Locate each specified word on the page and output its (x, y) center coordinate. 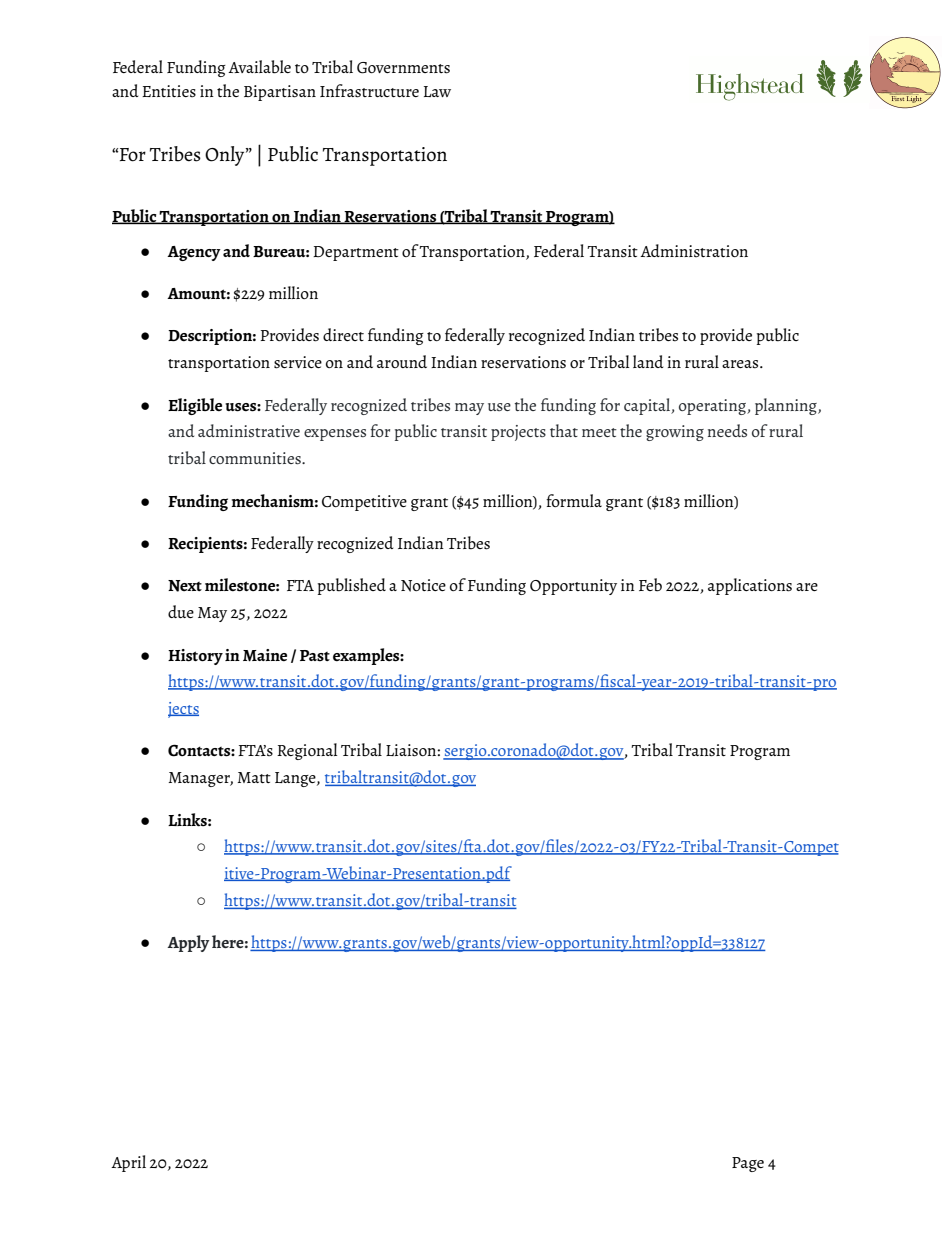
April (128, 1163)
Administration (694, 250)
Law (437, 91)
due (181, 611)
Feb (650, 585)
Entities (169, 91)
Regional (307, 751)
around (402, 361)
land (648, 361)
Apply (188, 943)
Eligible (195, 406)
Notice (423, 585)
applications (750, 586)
